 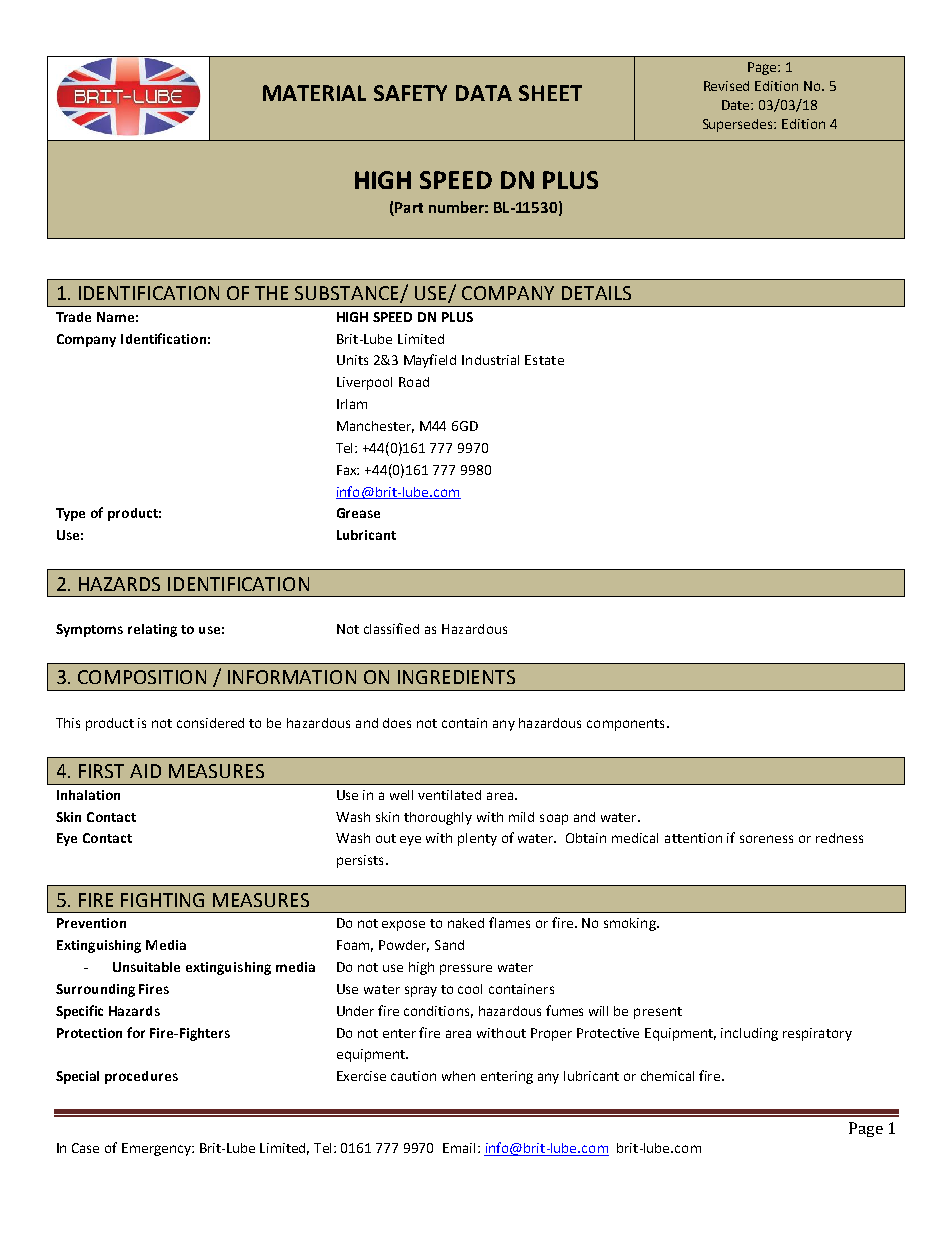 What do you see at coordinates (157, 1149) in the image?
I see `Emergency` at bounding box center [157, 1149].
